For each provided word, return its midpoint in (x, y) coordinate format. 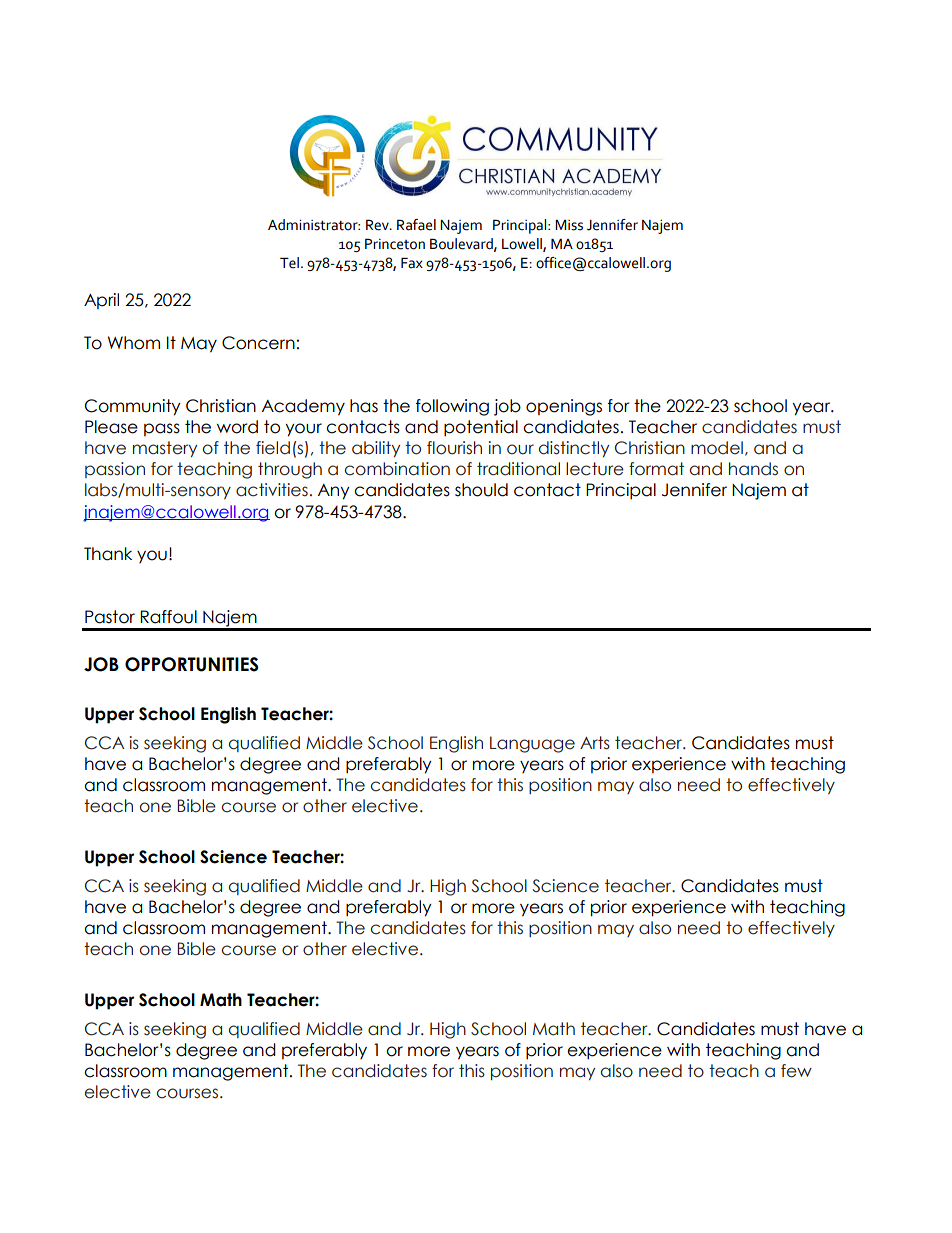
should (481, 490)
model (717, 448)
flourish (454, 448)
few (796, 1071)
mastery (165, 449)
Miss (569, 225)
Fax (412, 263)
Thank (108, 554)
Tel (289, 263)
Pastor (110, 617)
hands (753, 469)
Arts (595, 743)
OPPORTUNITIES (192, 664)
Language (532, 744)
